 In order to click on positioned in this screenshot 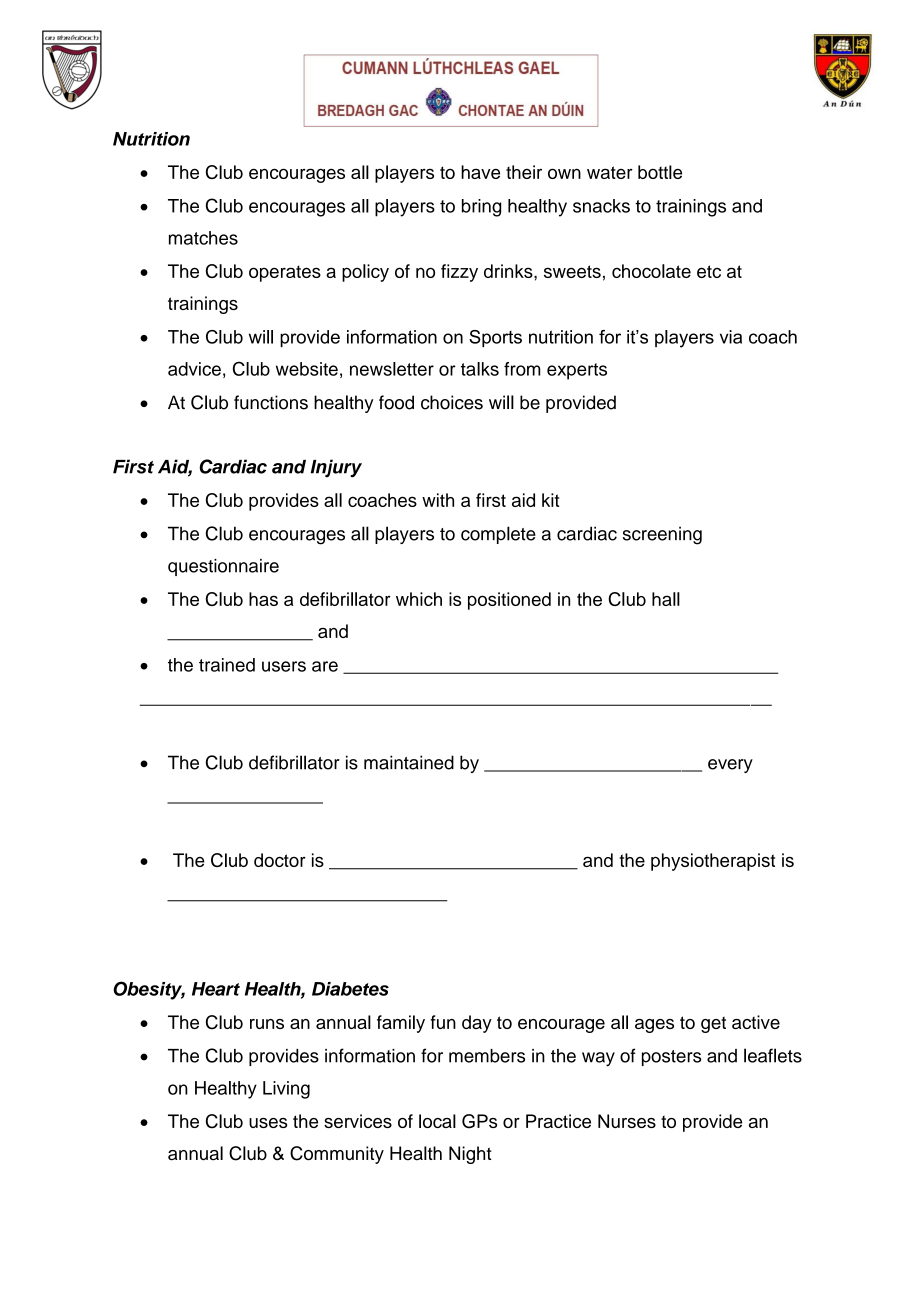, I will do `click(509, 601)`.
